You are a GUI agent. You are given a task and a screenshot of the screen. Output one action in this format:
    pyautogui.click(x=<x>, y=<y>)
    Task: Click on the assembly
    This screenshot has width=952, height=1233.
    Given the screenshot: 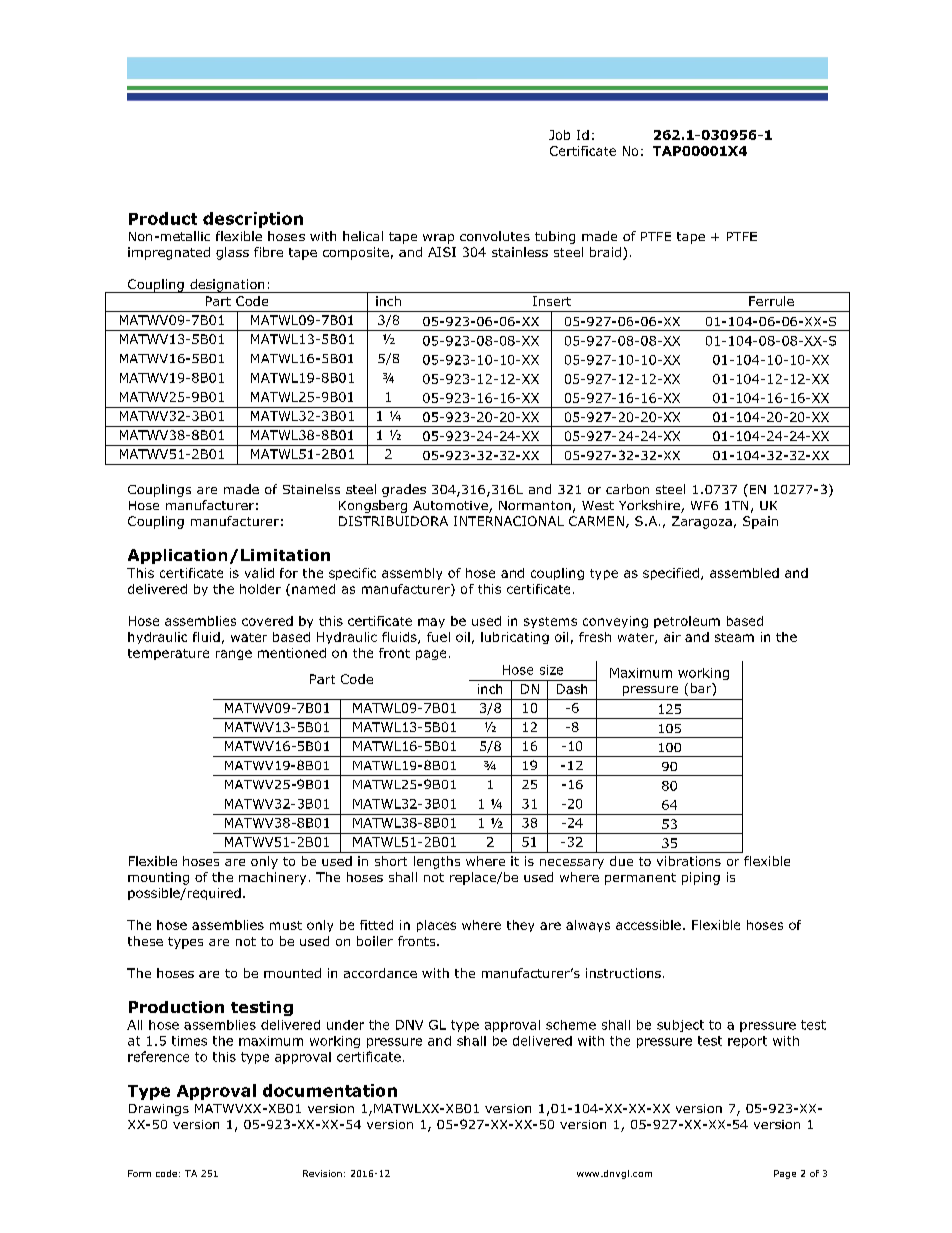 What is the action you would take?
    pyautogui.click(x=412, y=574)
